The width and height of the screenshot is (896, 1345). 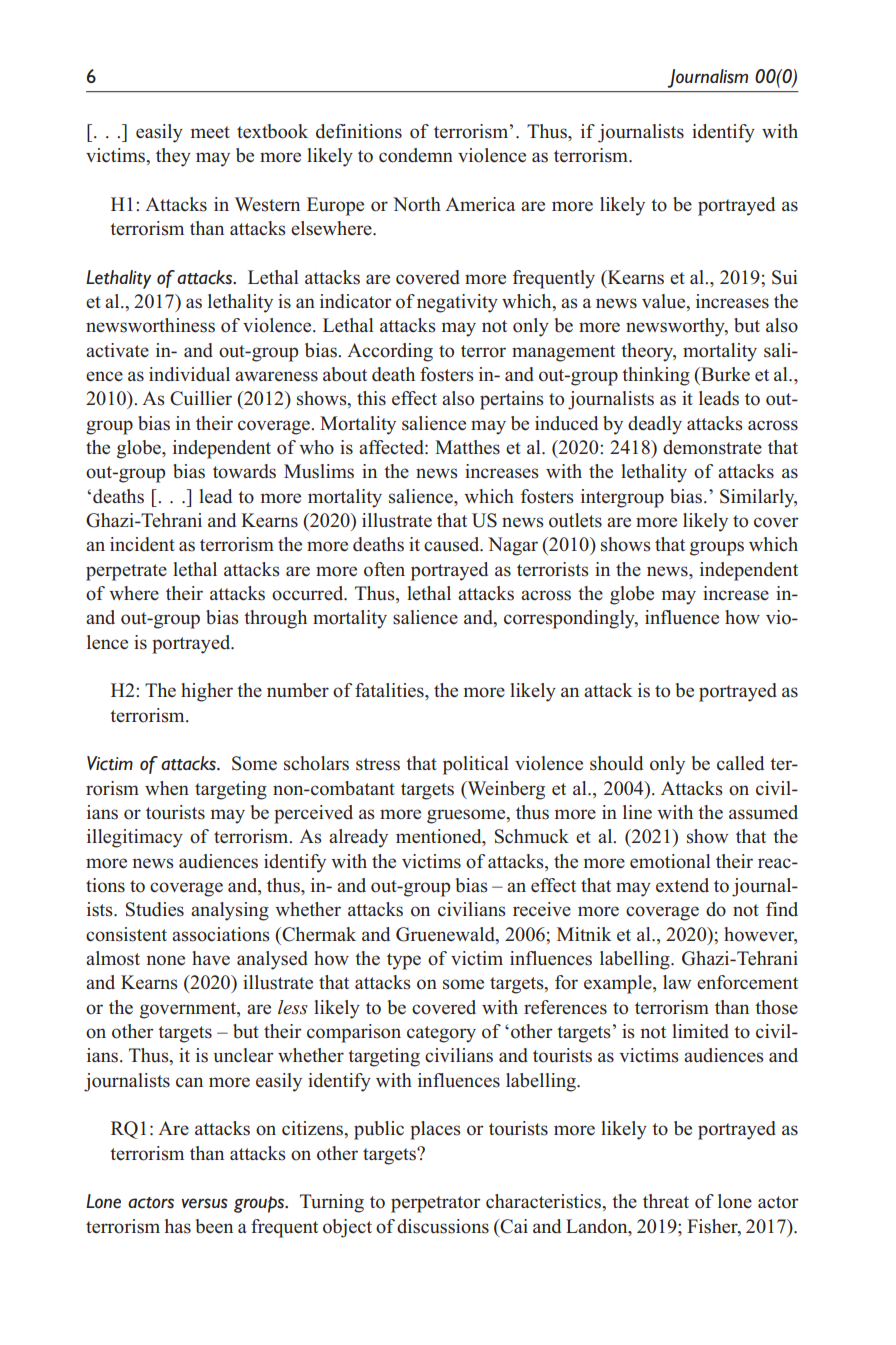 I want to click on Matthes, so click(x=467, y=447).
